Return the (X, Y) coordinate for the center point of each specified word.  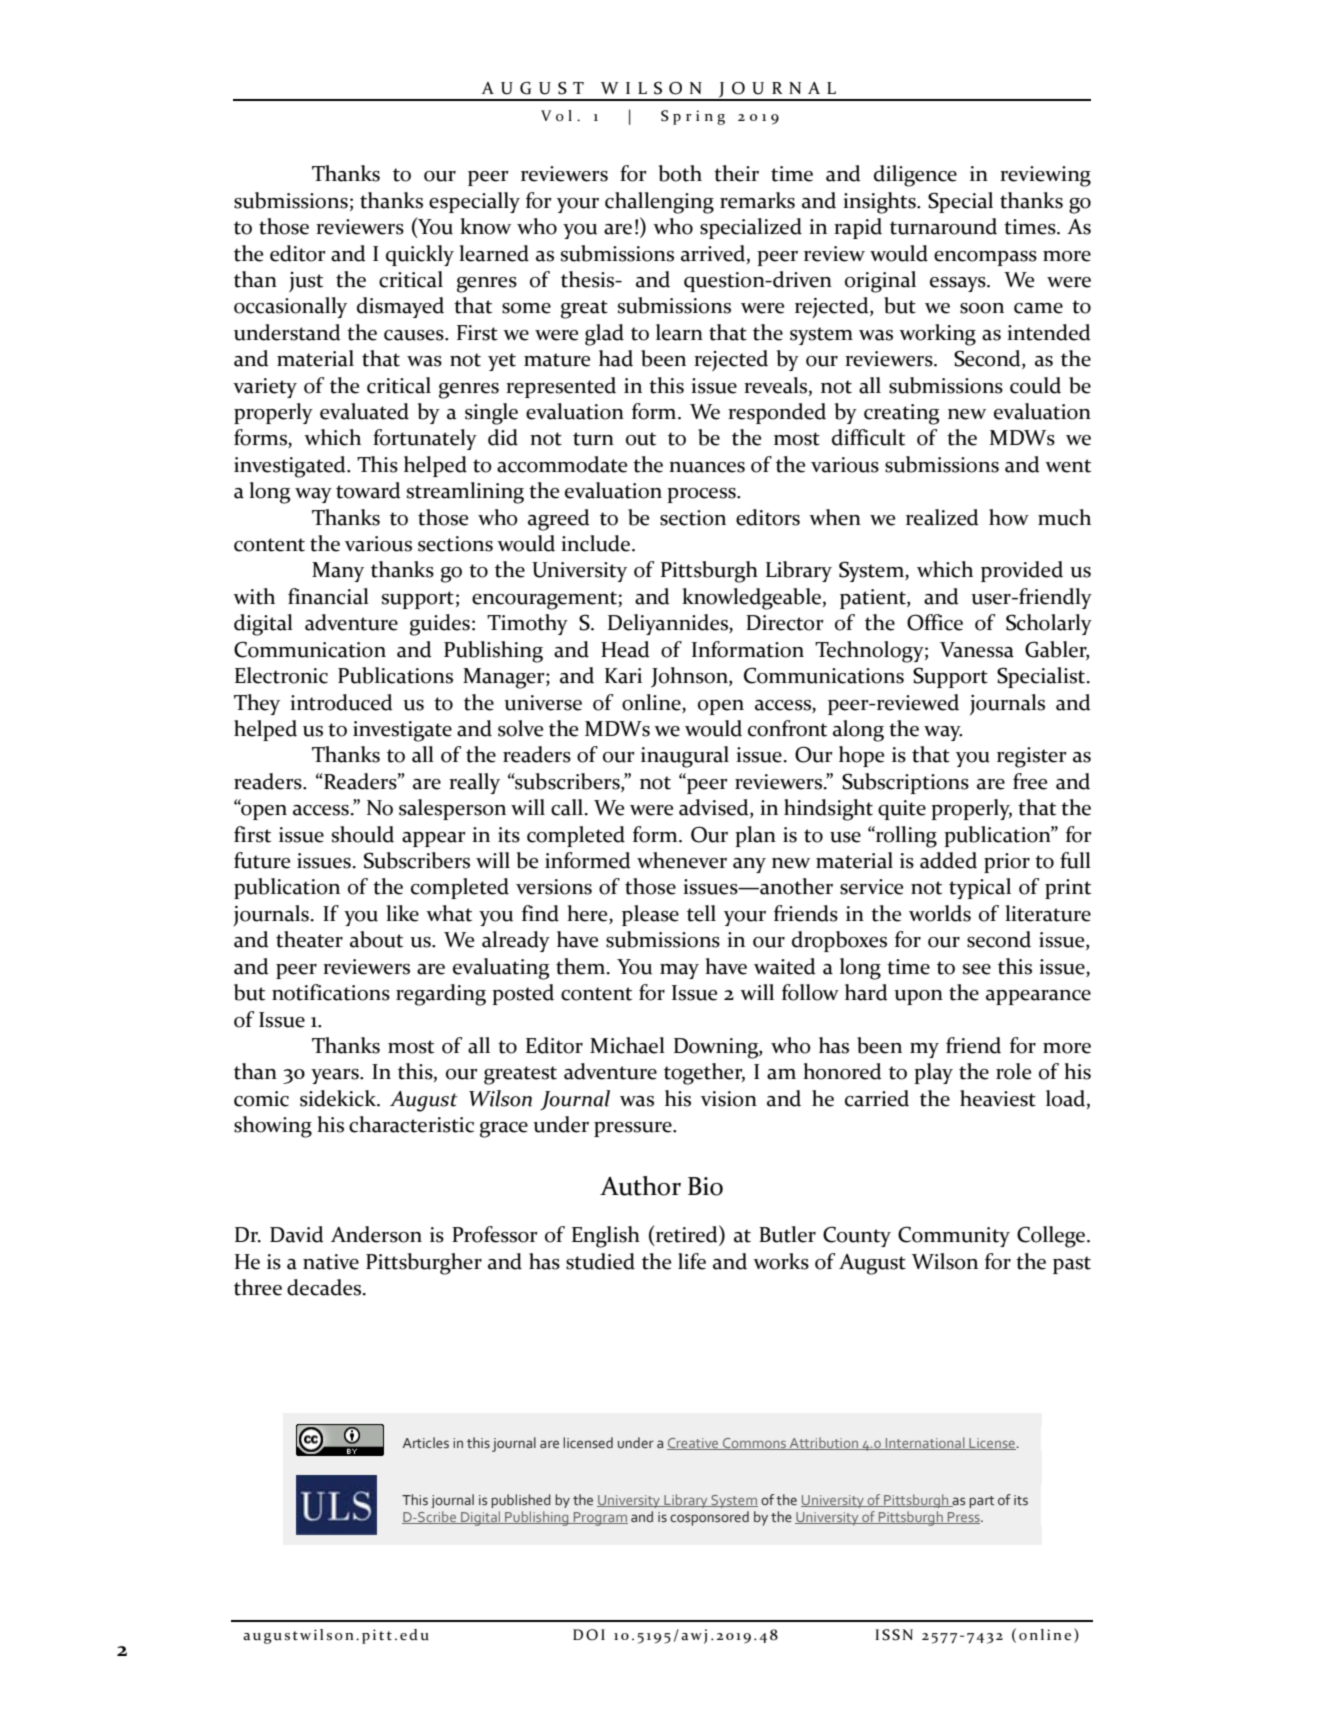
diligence (915, 176)
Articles (426, 1443)
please (650, 915)
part (981, 1502)
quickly (420, 255)
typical (980, 888)
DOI (589, 1635)
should (363, 834)
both (680, 173)
